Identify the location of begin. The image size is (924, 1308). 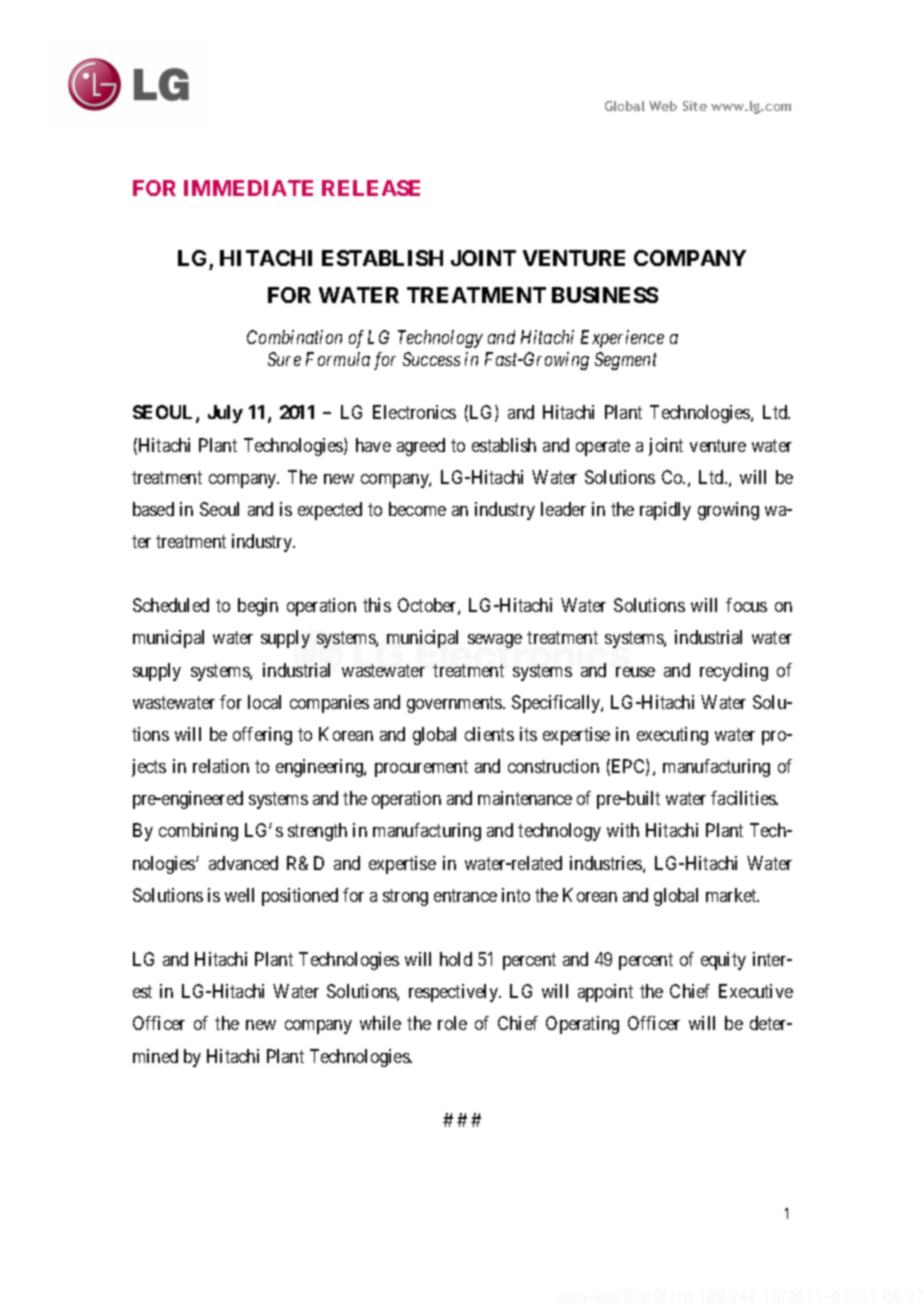
(258, 607).
